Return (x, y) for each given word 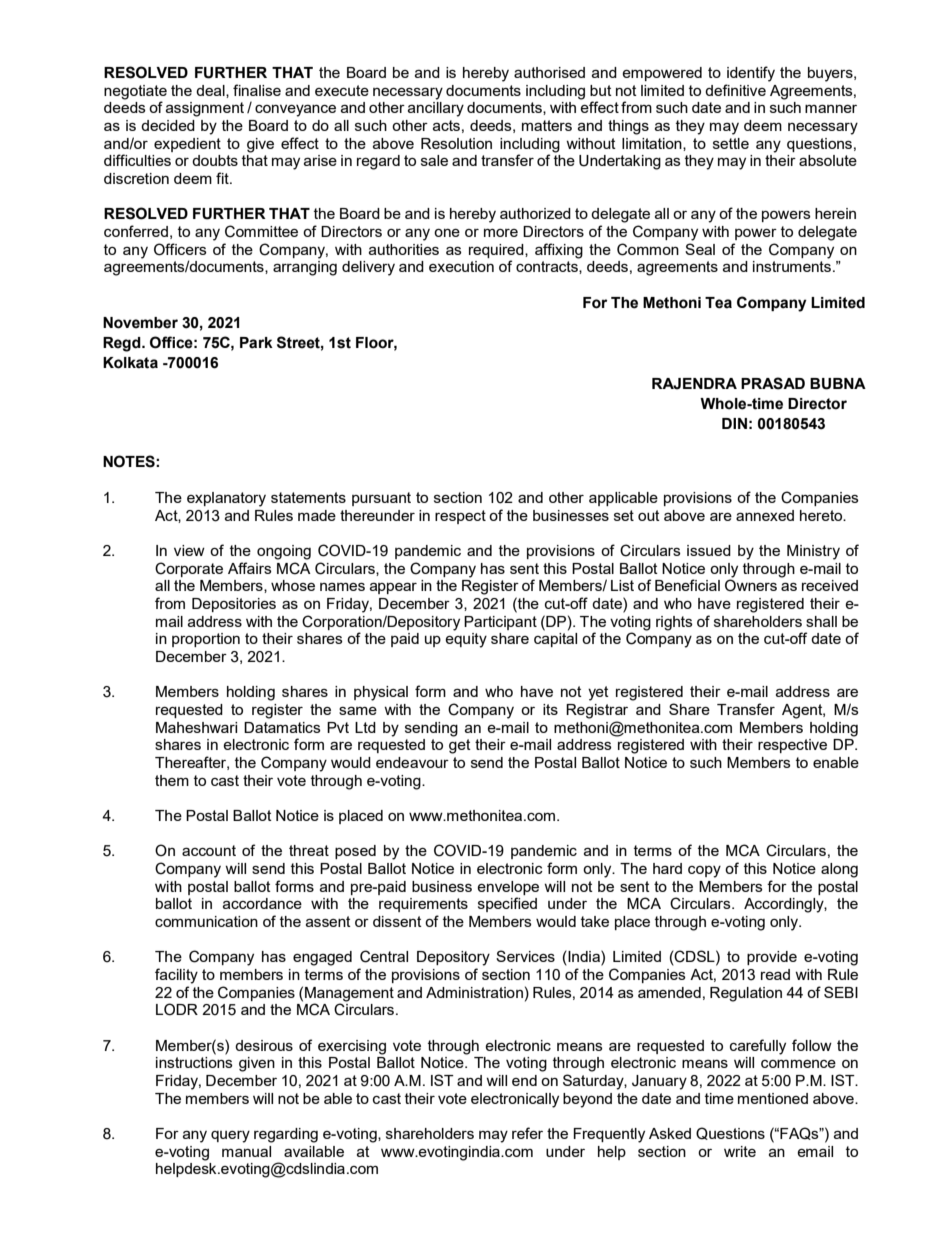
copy (704, 872)
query (230, 1137)
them (172, 780)
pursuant (381, 499)
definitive (735, 90)
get (460, 746)
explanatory (226, 499)
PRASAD (773, 383)
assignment (205, 109)
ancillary (436, 109)
